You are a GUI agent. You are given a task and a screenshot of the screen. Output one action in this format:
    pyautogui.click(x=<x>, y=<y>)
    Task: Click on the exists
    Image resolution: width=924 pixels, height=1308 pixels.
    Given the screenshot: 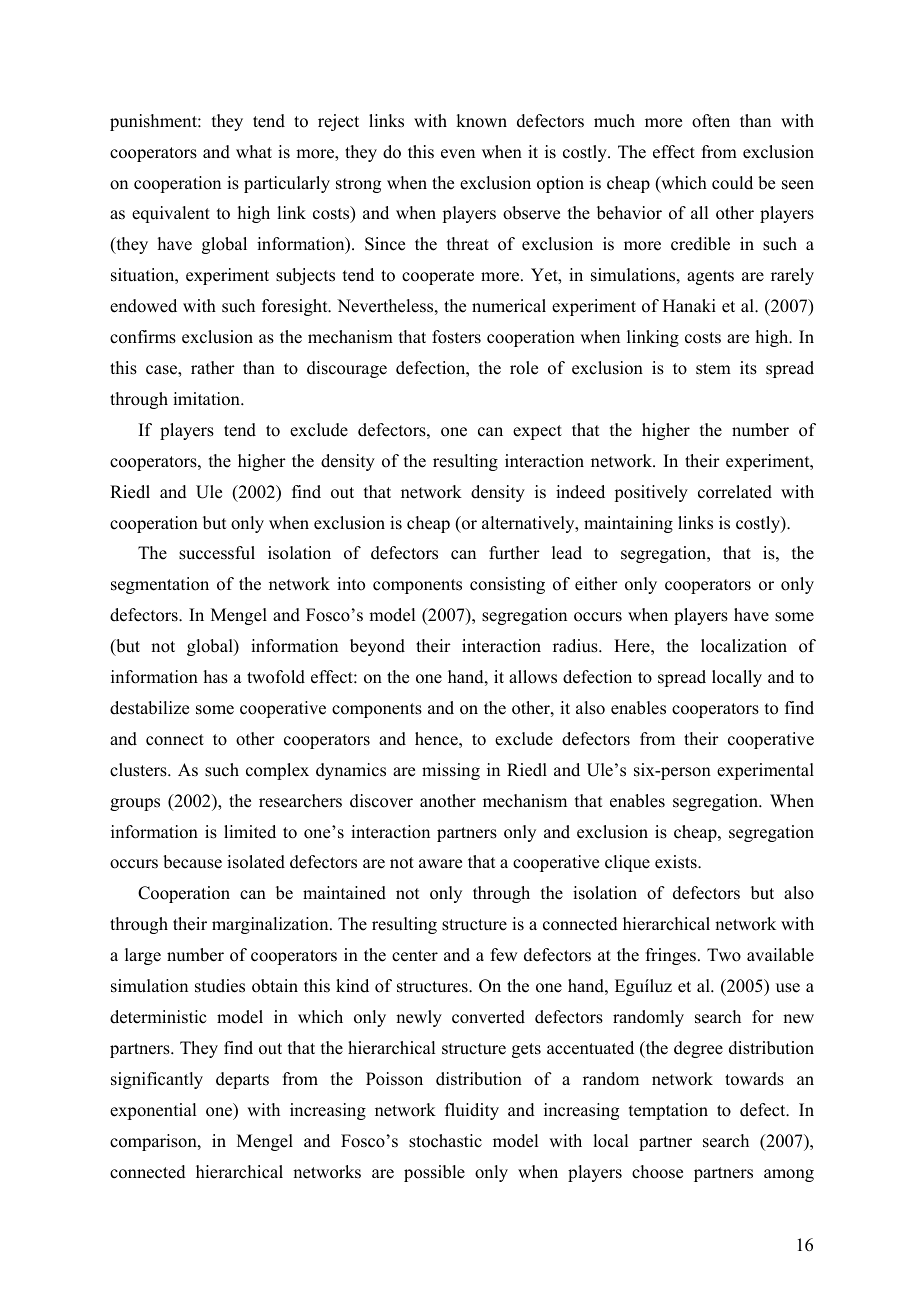 What is the action you would take?
    pyautogui.click(x=677, y=862)
